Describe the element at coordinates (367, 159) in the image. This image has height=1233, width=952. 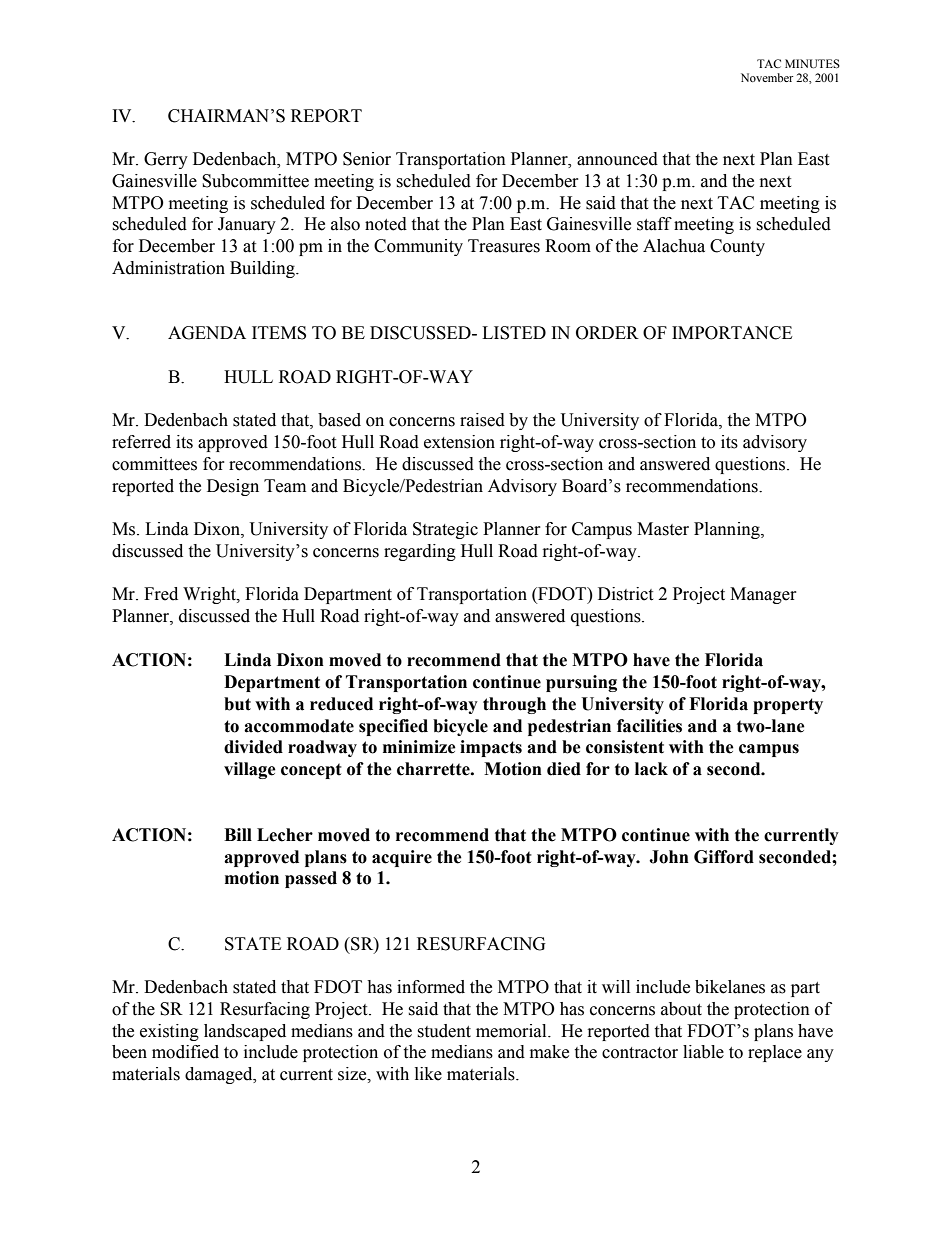
I see `Senior` at that location.
